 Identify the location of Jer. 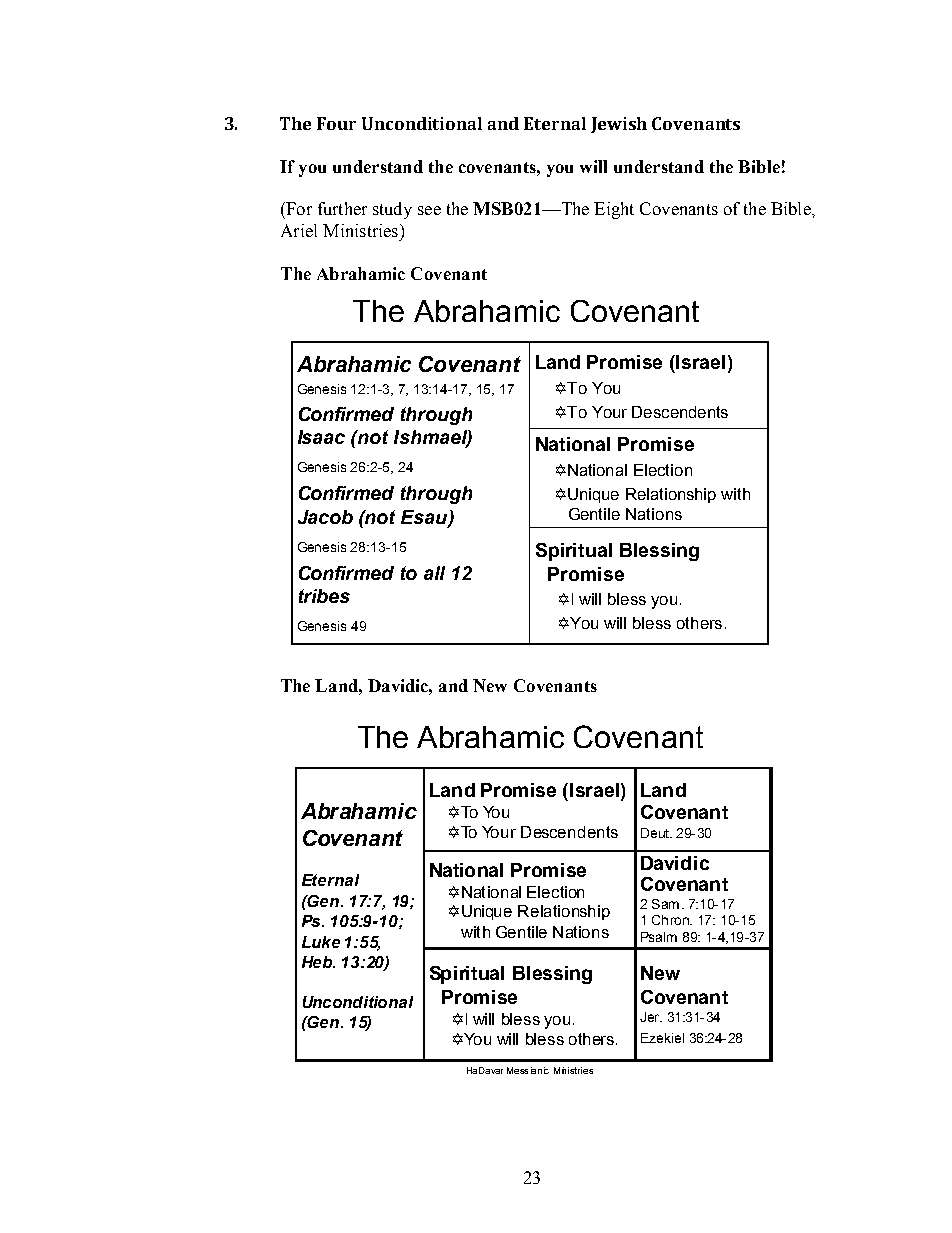
(651, 1017).
